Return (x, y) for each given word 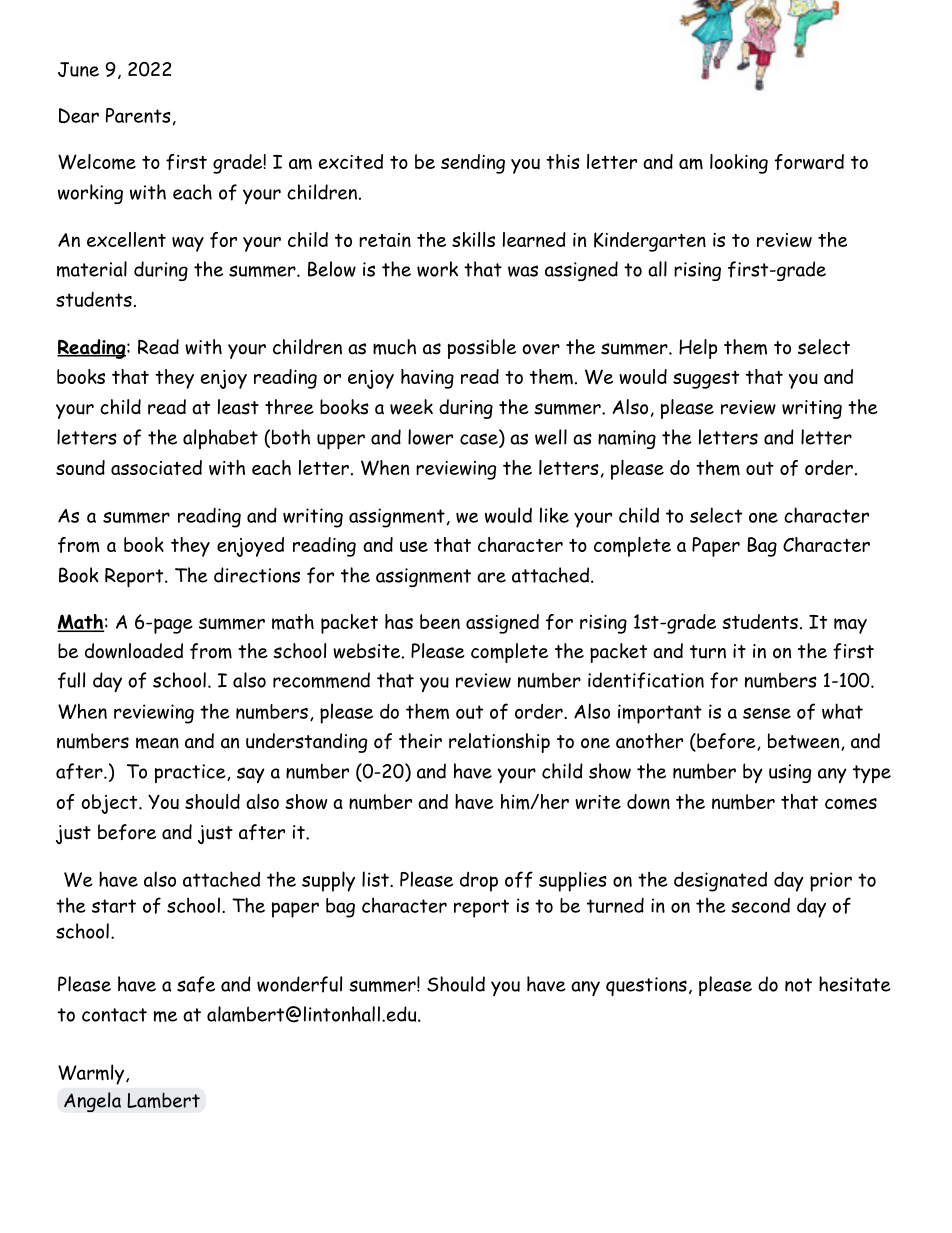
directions (257, 575)
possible (482, 349)
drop (479, 882)
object (110, 804)
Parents (138, 115)
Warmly (92, 1074)
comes (851, 804)
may (850, 626)
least (238, 407)
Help (698, 349)
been (440, 621)
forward (809, 162)
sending (473, 164)
